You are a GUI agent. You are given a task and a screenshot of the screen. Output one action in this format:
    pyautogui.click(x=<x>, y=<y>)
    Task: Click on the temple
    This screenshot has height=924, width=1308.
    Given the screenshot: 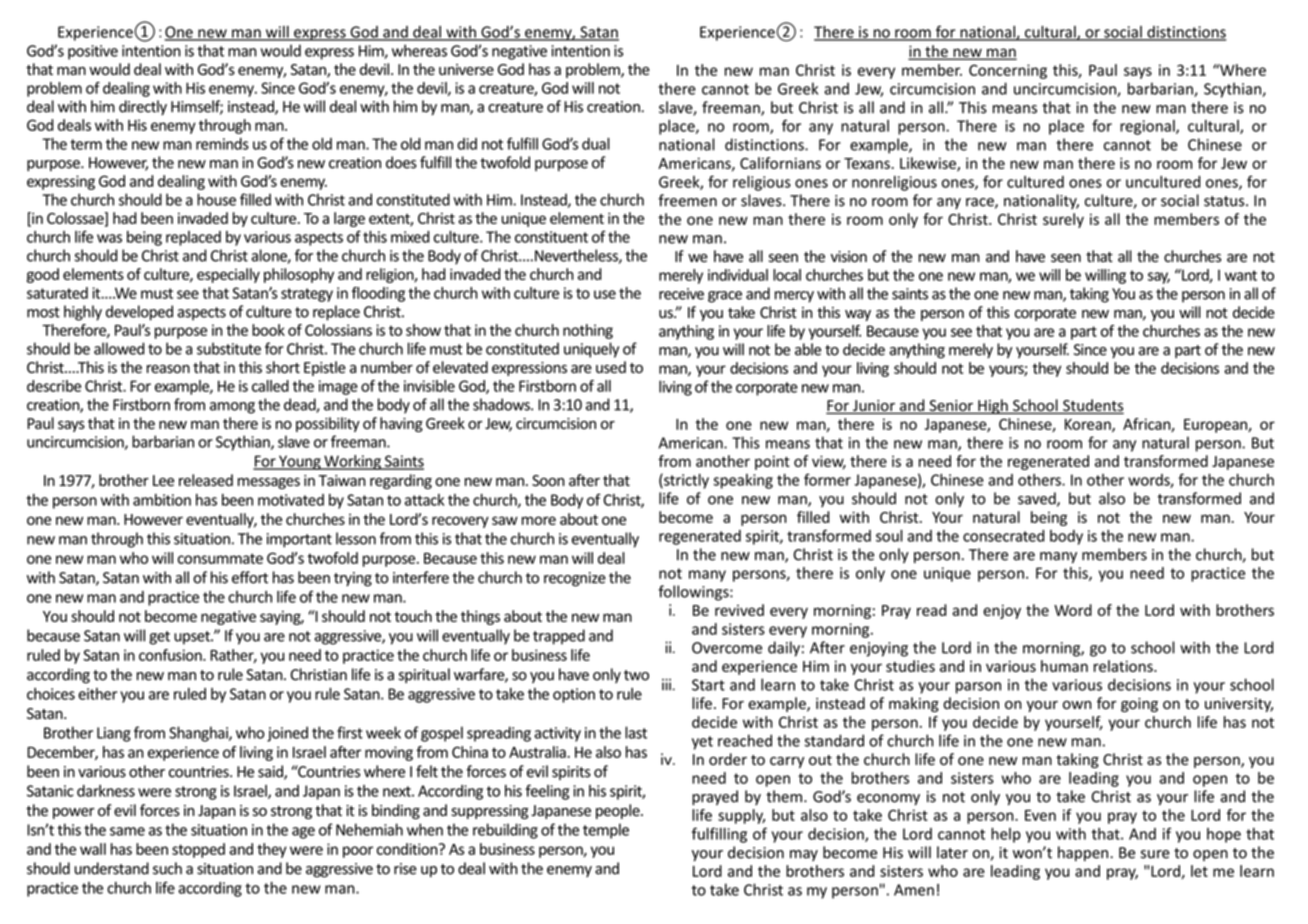 What is the action you would take?
    pyautogui.click(x=606, y=831)
